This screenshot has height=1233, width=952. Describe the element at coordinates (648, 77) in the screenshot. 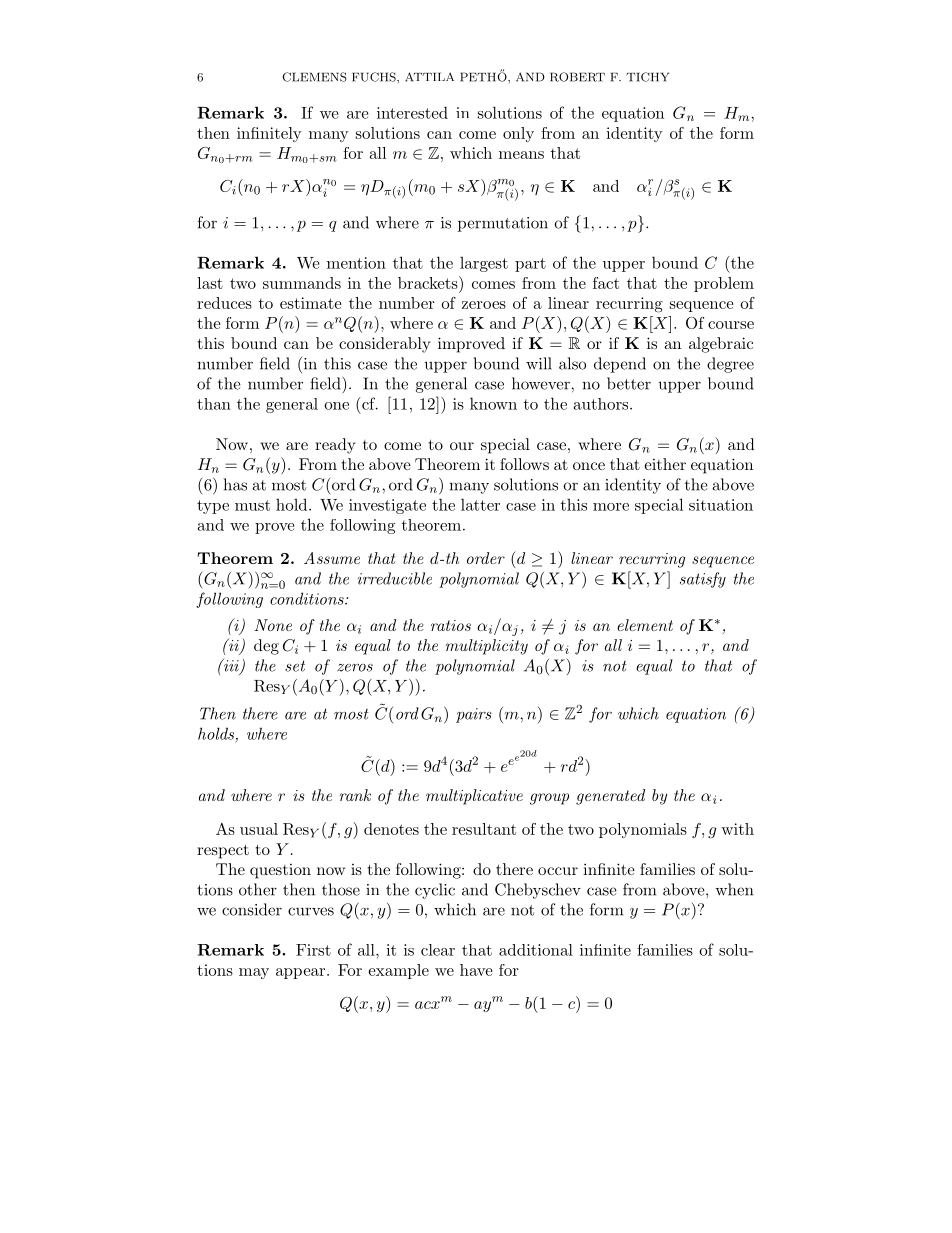

I see `TICHY` at that location.
